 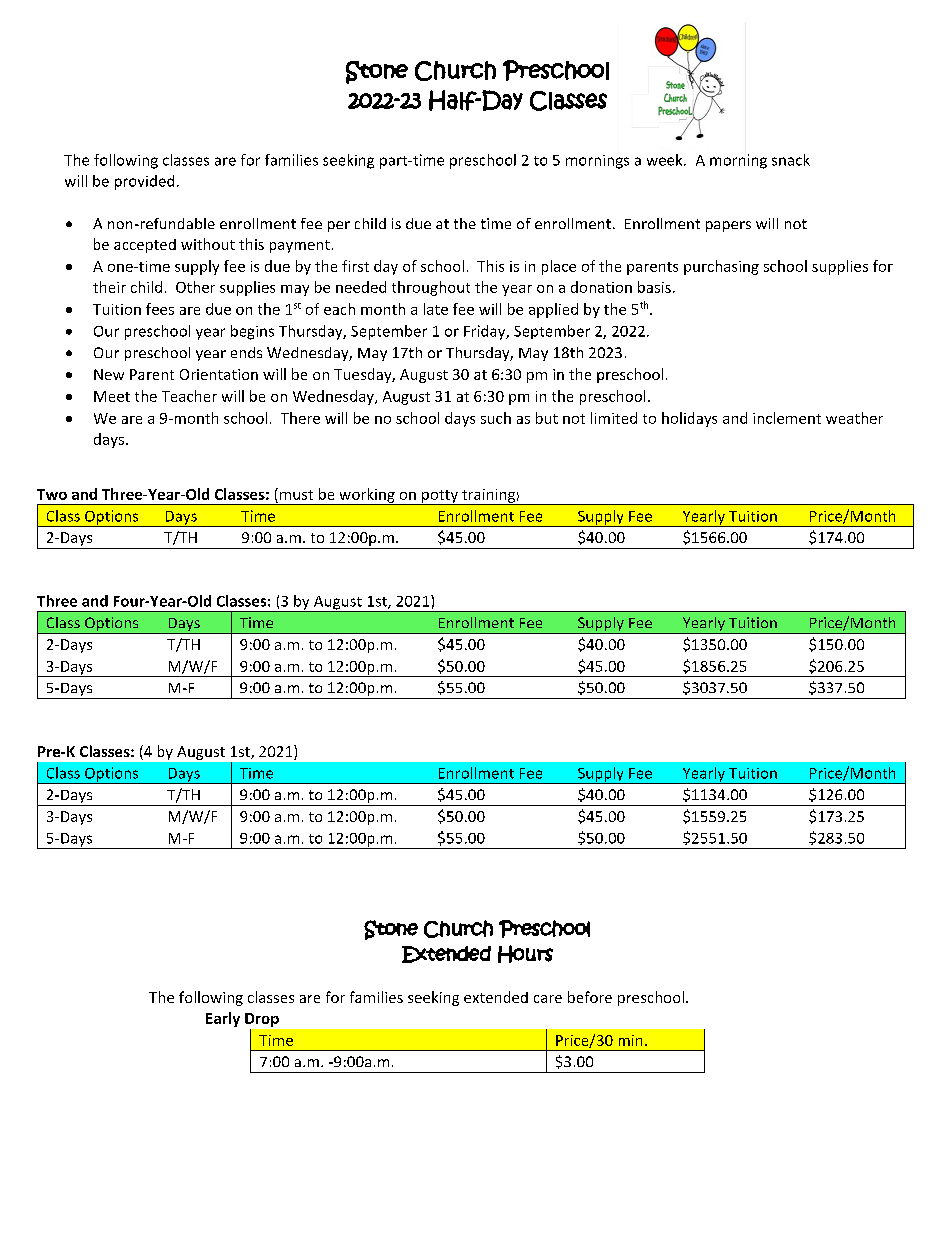 I want to click on Hours, so click(x=525, y=954).
